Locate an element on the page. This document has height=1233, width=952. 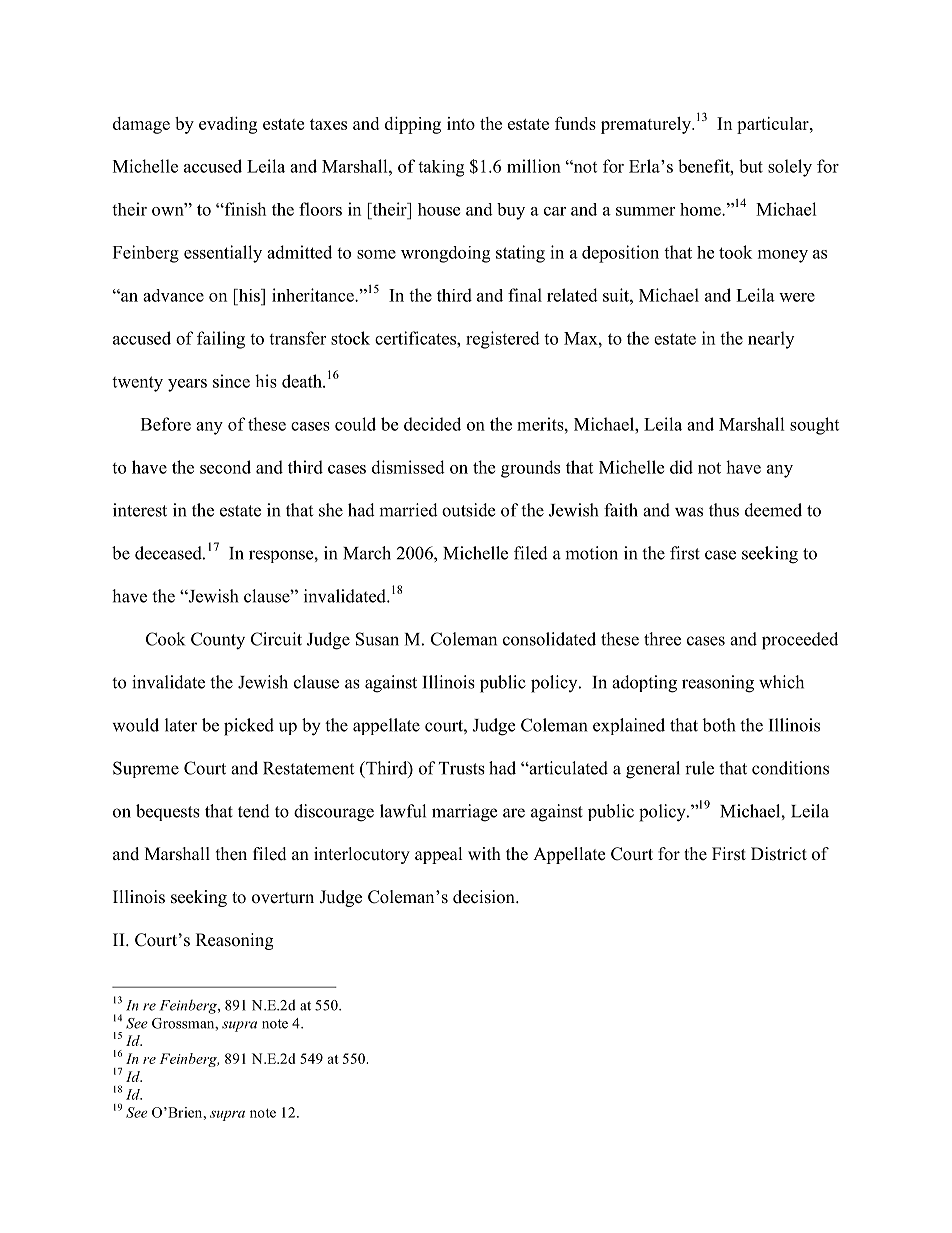
District is located at coordinates (779, 854).
